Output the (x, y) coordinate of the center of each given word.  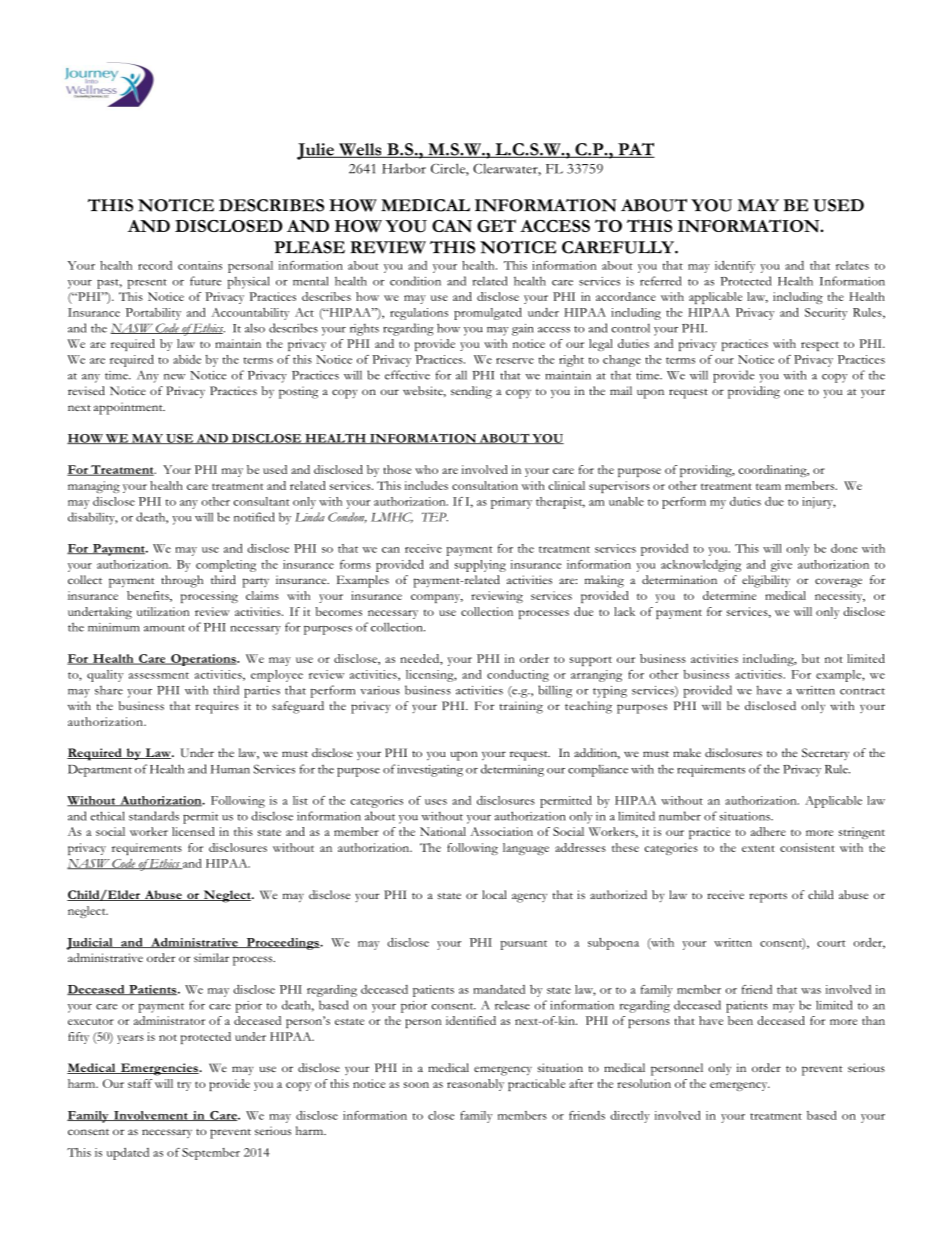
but (811, 658)
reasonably (475, 1085)
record (155, 265)
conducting (518, 676)
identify (735, 267)
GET (496, 225)
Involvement (151, 1116)
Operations (203, 660)
